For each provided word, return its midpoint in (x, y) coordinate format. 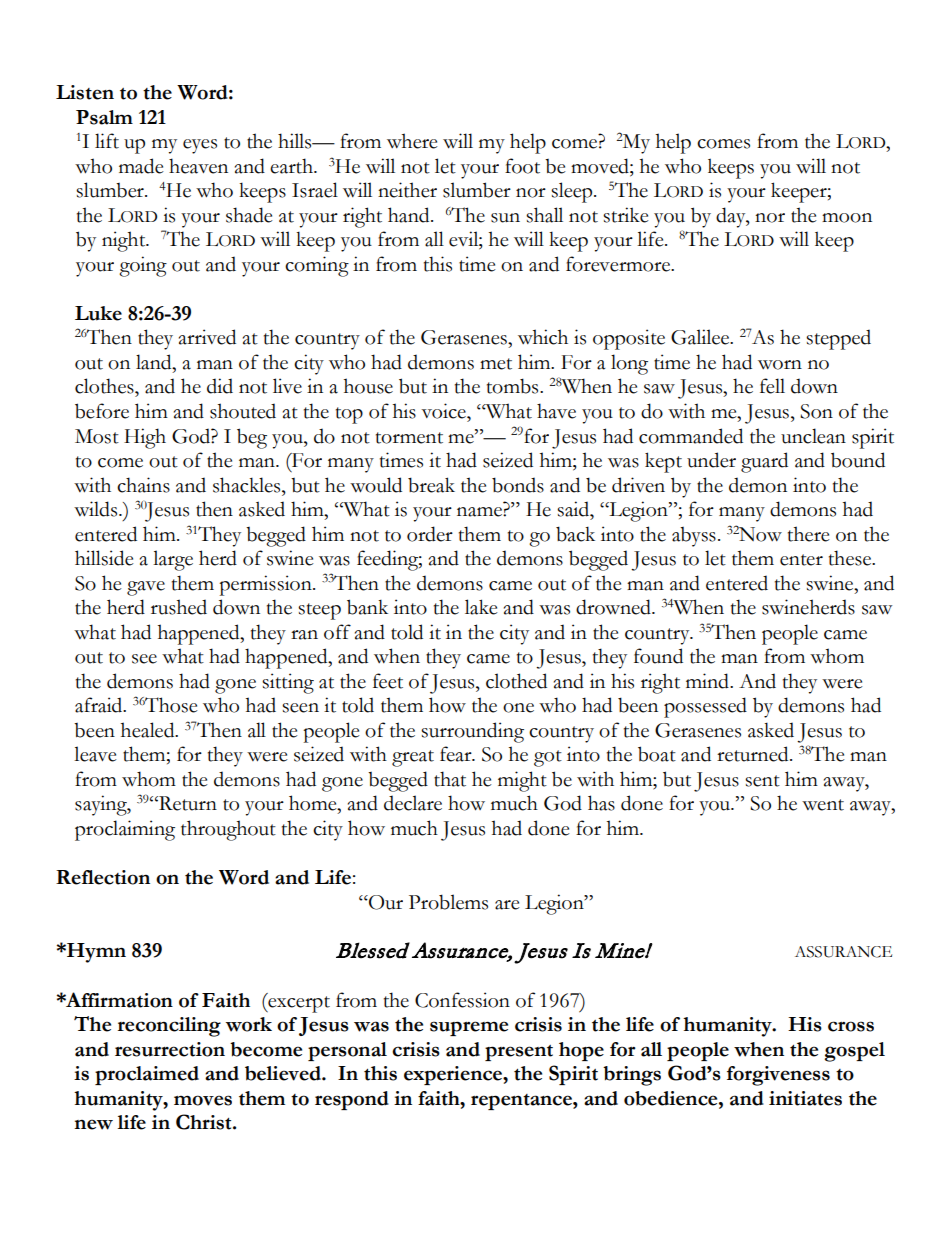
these (851, 558)
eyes (200, 146)
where (412, 141)
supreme (469, 1028)
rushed (179, 607)
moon (847, 218)
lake (481, 607)
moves (203, 1100)
